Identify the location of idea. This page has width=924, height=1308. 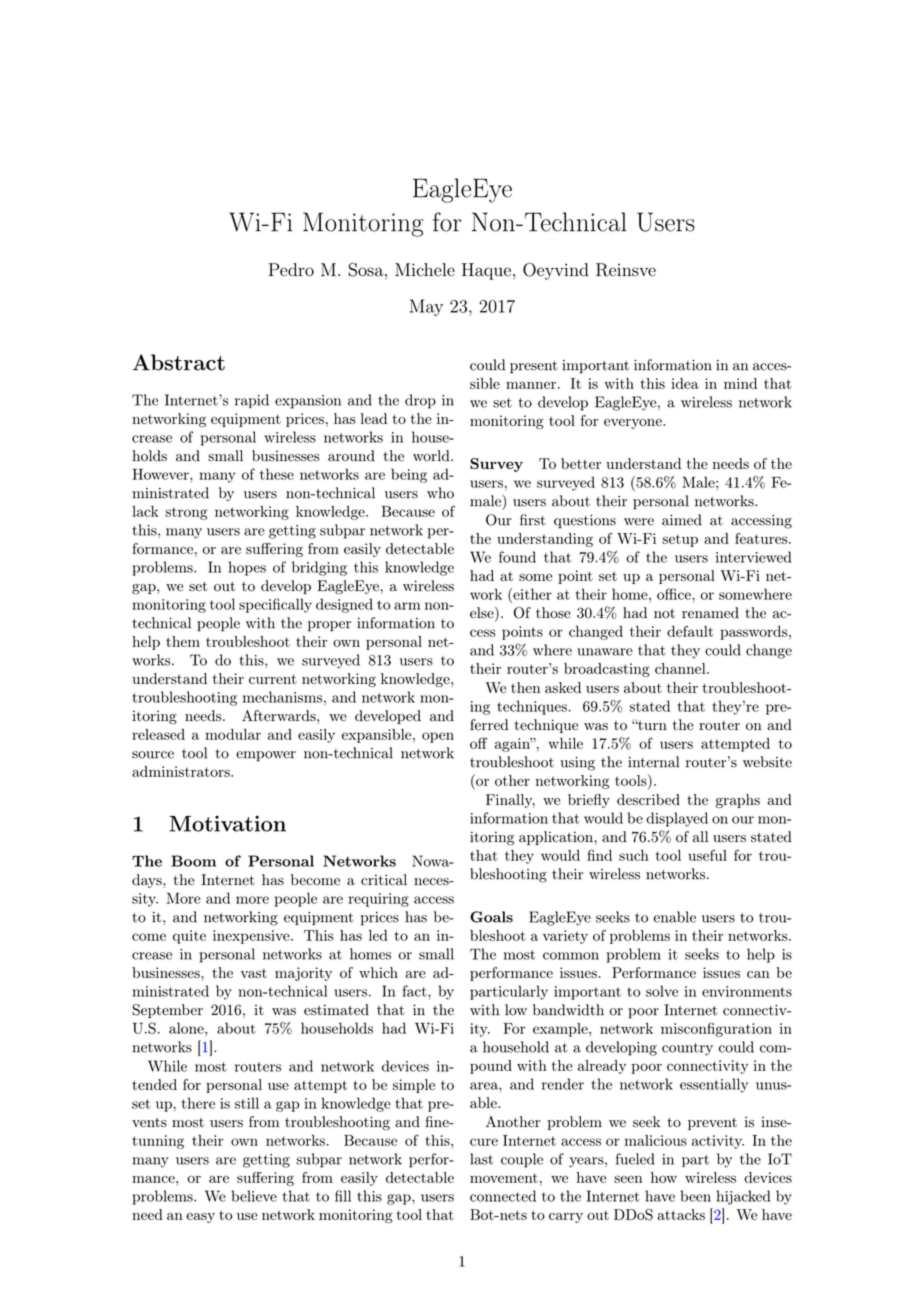
(685, 383).
